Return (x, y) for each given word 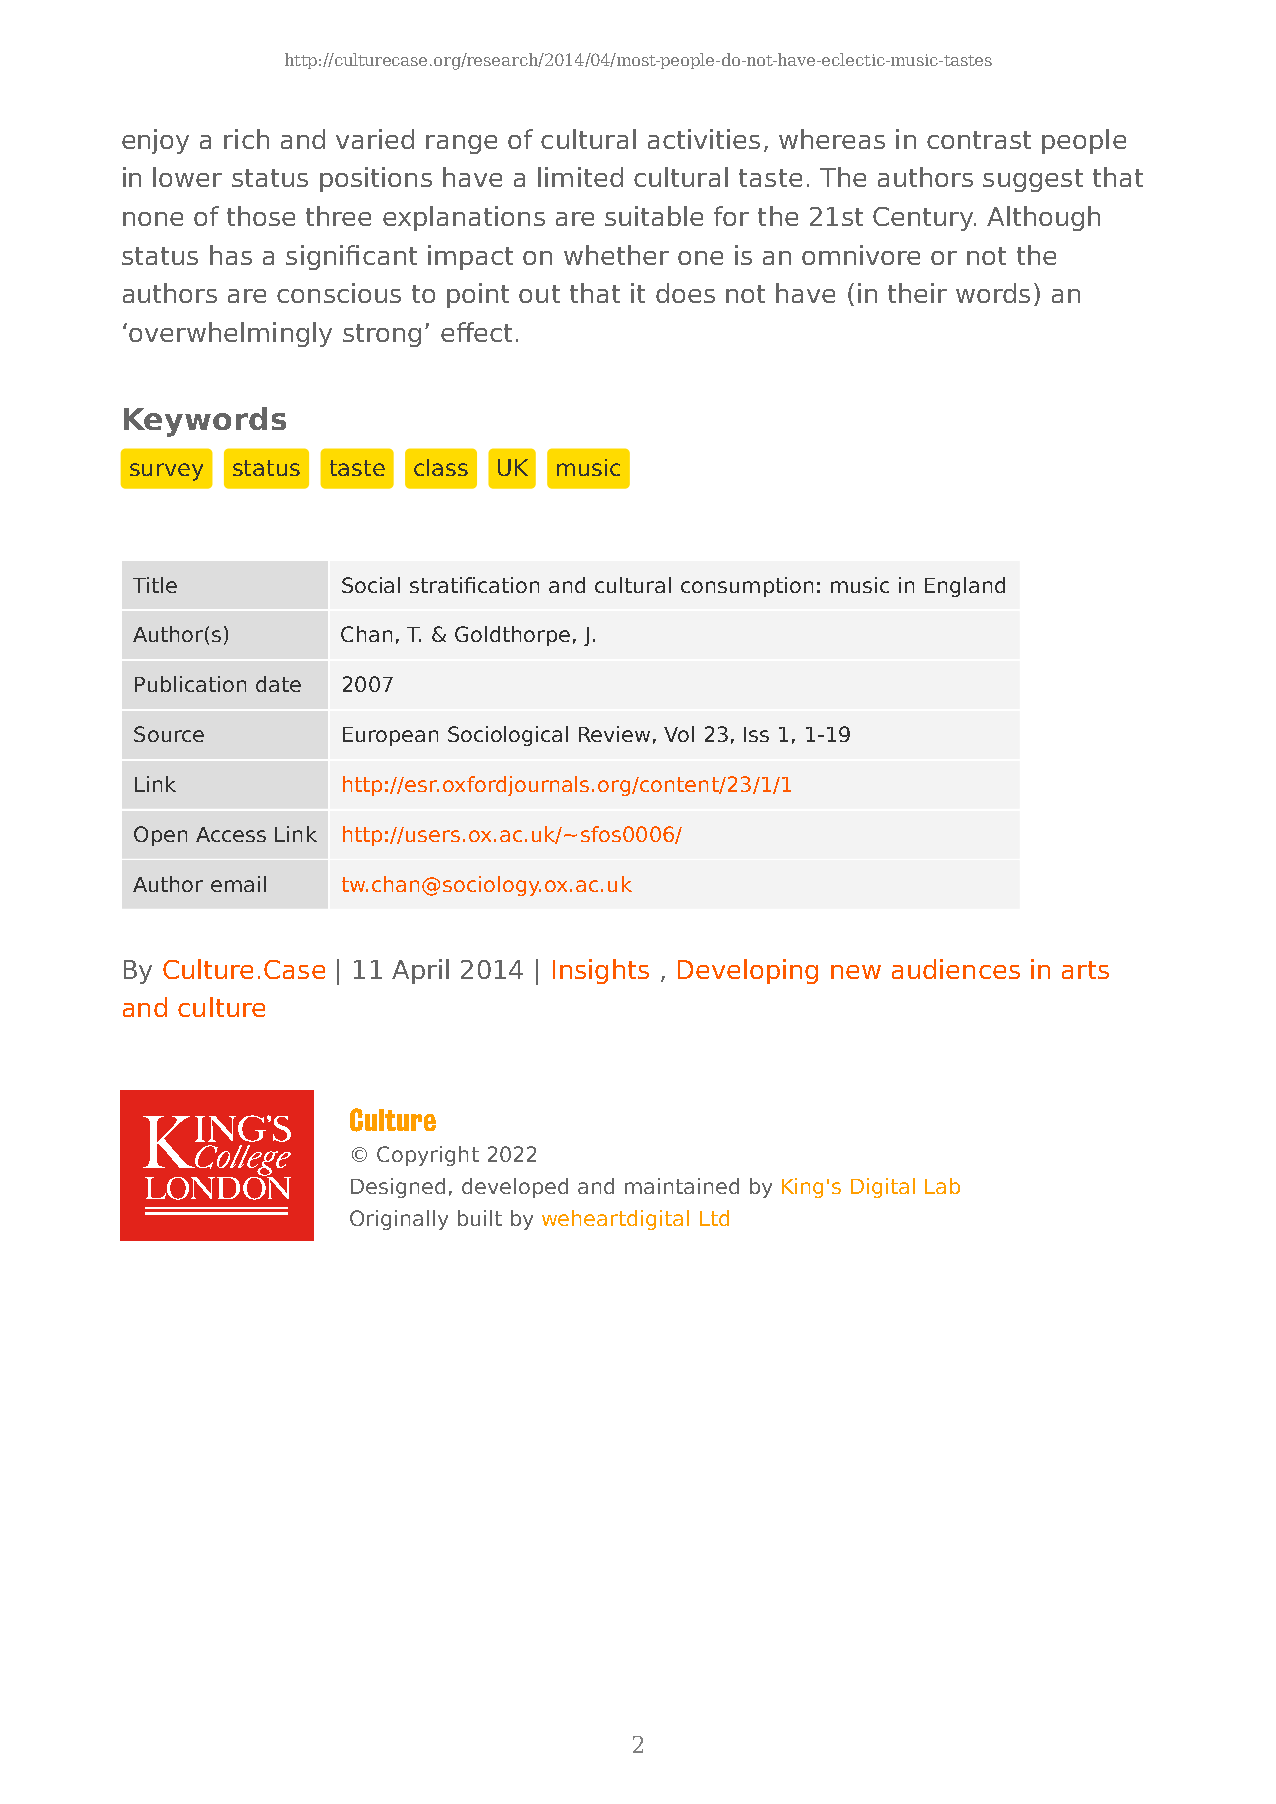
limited (580, 177)
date (278, 684)
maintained (682, 1186)
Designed (398, 1188)
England (965, 587)
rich (246, 139)
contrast (979, 140)
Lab (942, 1186)
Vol (679, 734)
